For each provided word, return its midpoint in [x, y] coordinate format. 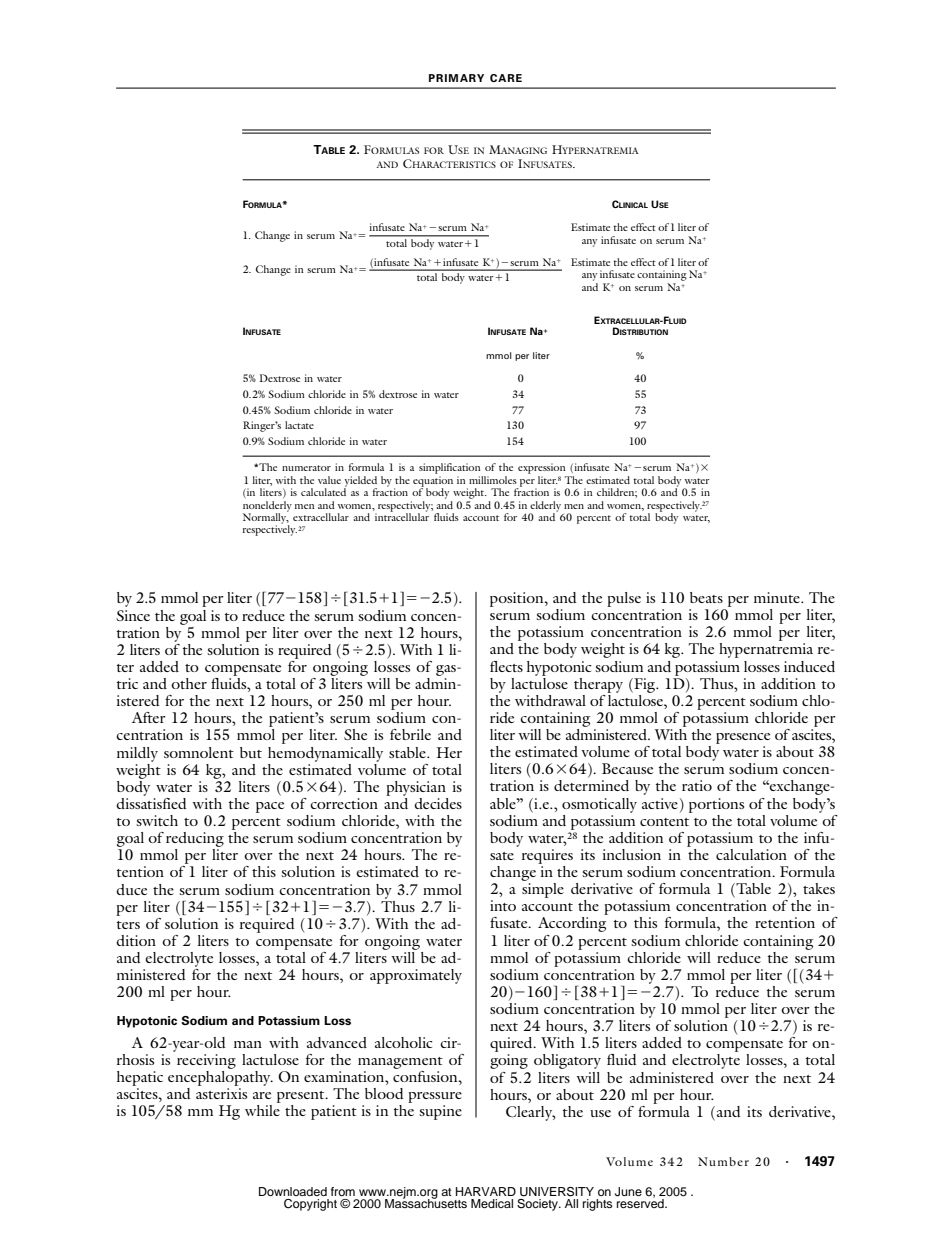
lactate [299, 425]
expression [542, 468]
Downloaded [293, 1191]
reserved [641, 1202]
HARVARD [486, 1191]
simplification [450, 468]
